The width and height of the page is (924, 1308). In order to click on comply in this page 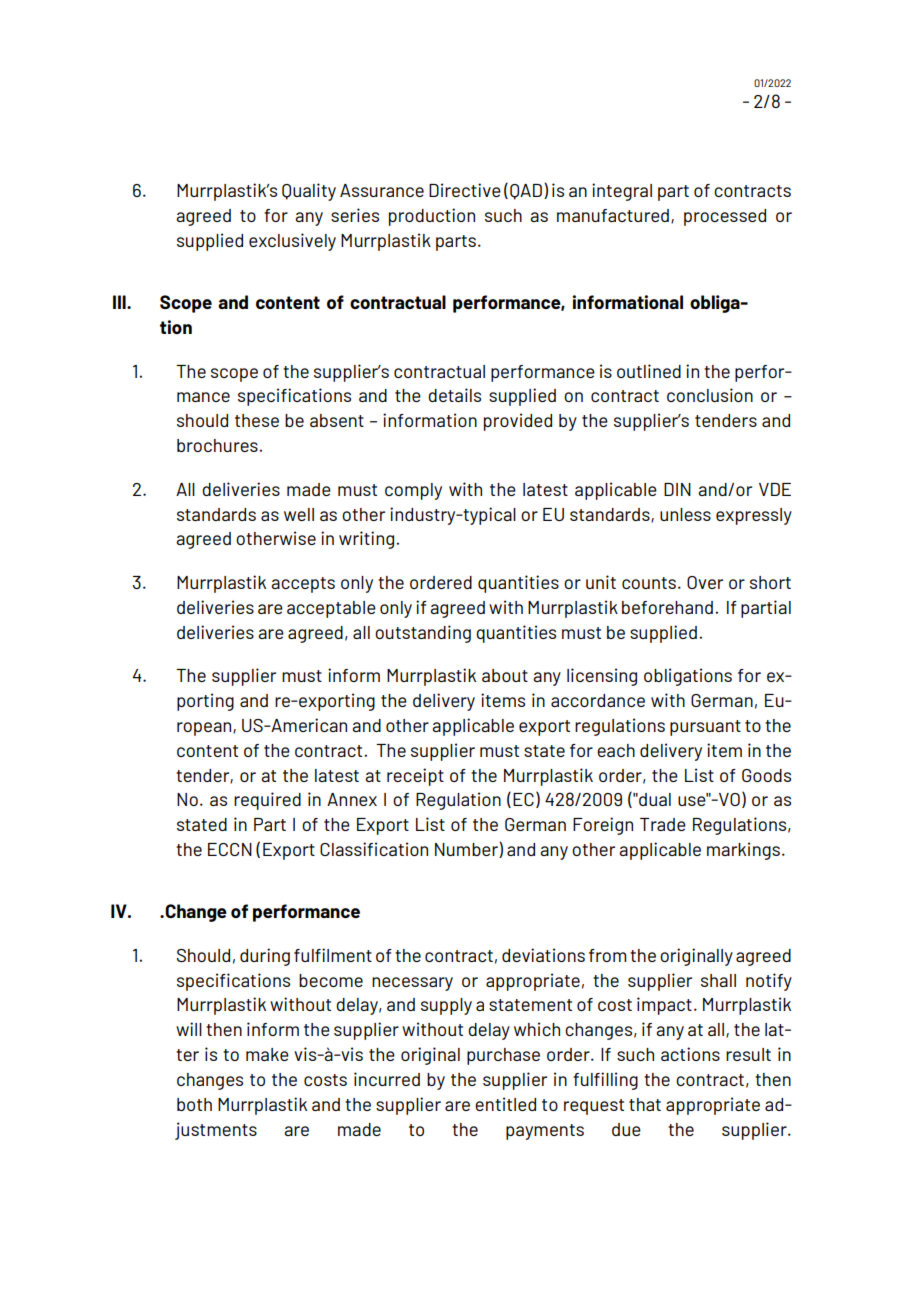, I will do `click(413, 491)`.
